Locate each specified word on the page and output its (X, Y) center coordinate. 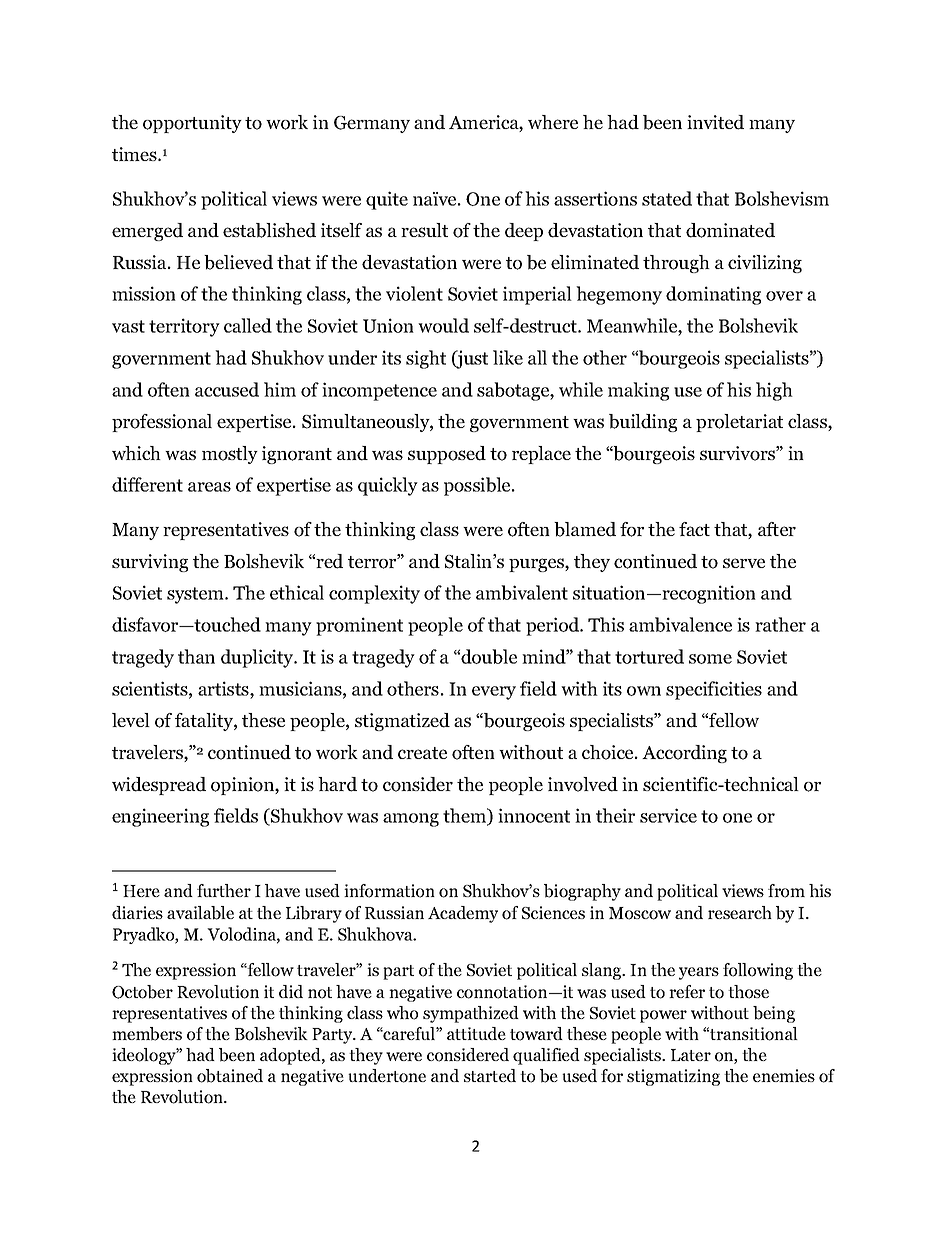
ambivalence (680, 624)
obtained (230, 1076)
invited (715, 122)
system (196, 595)
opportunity (192, 124)
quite (387, 200)
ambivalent (522, 592)
